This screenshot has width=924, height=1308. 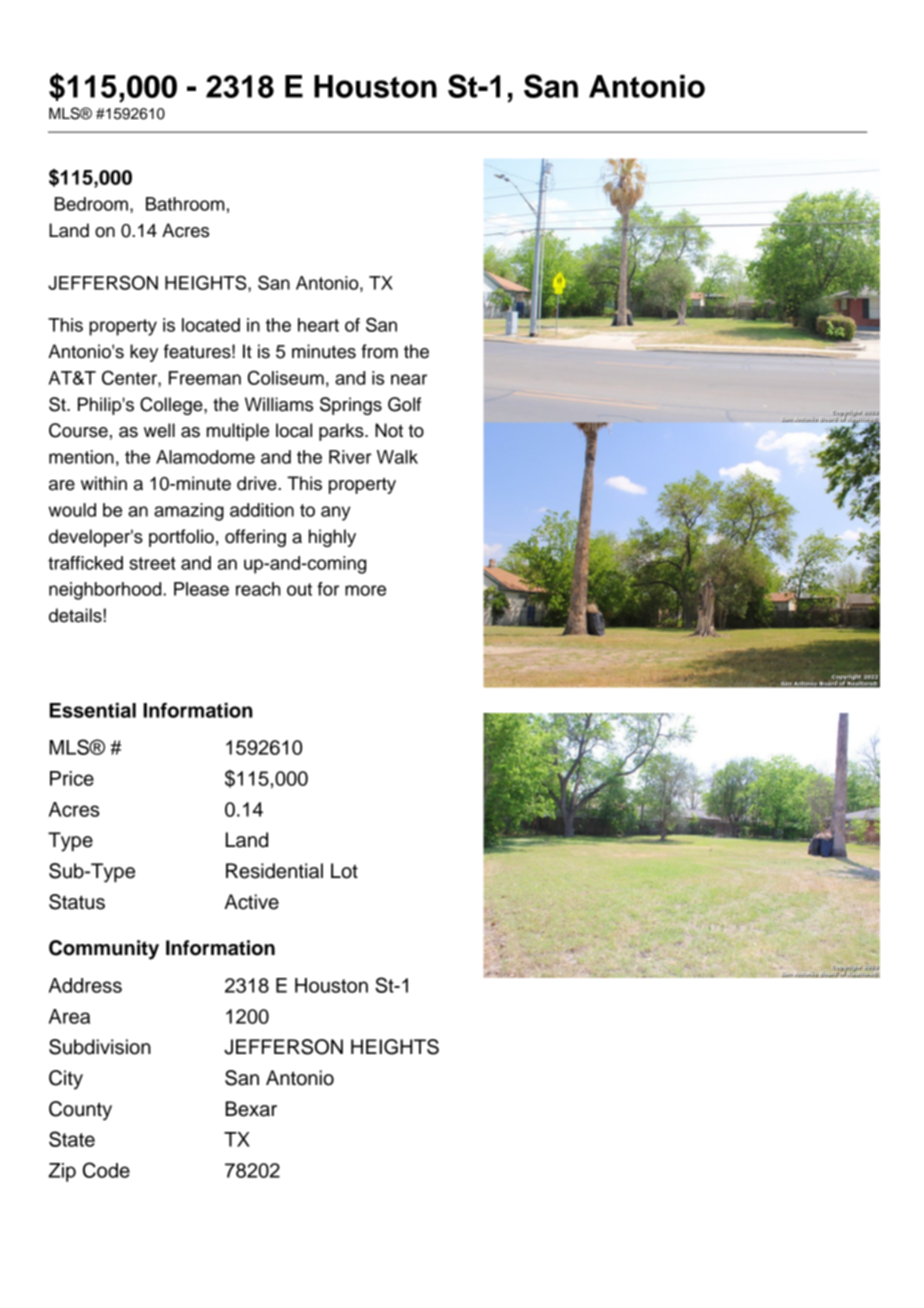 I want to click on Bedroom, so click(x=91, y=204).
